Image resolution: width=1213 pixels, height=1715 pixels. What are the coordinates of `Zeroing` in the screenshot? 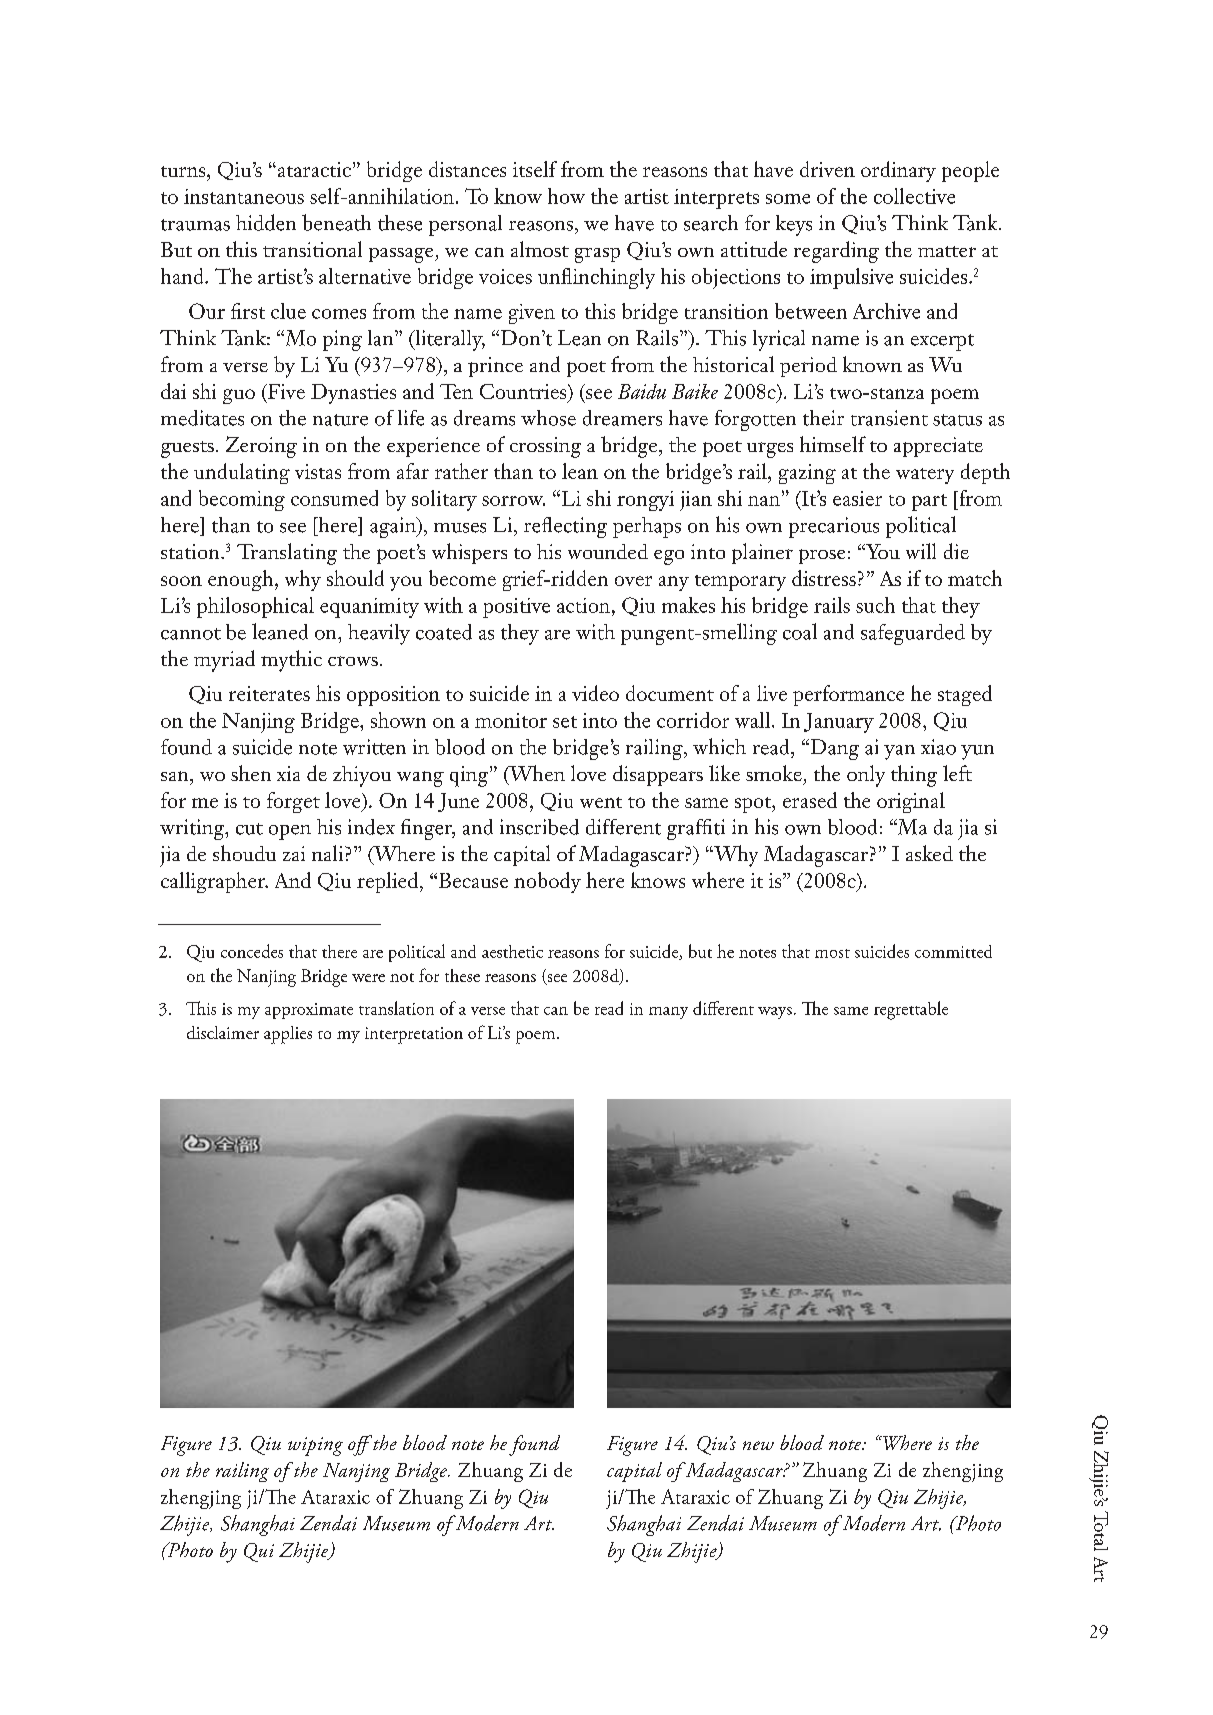 It's located at (261, 447).
